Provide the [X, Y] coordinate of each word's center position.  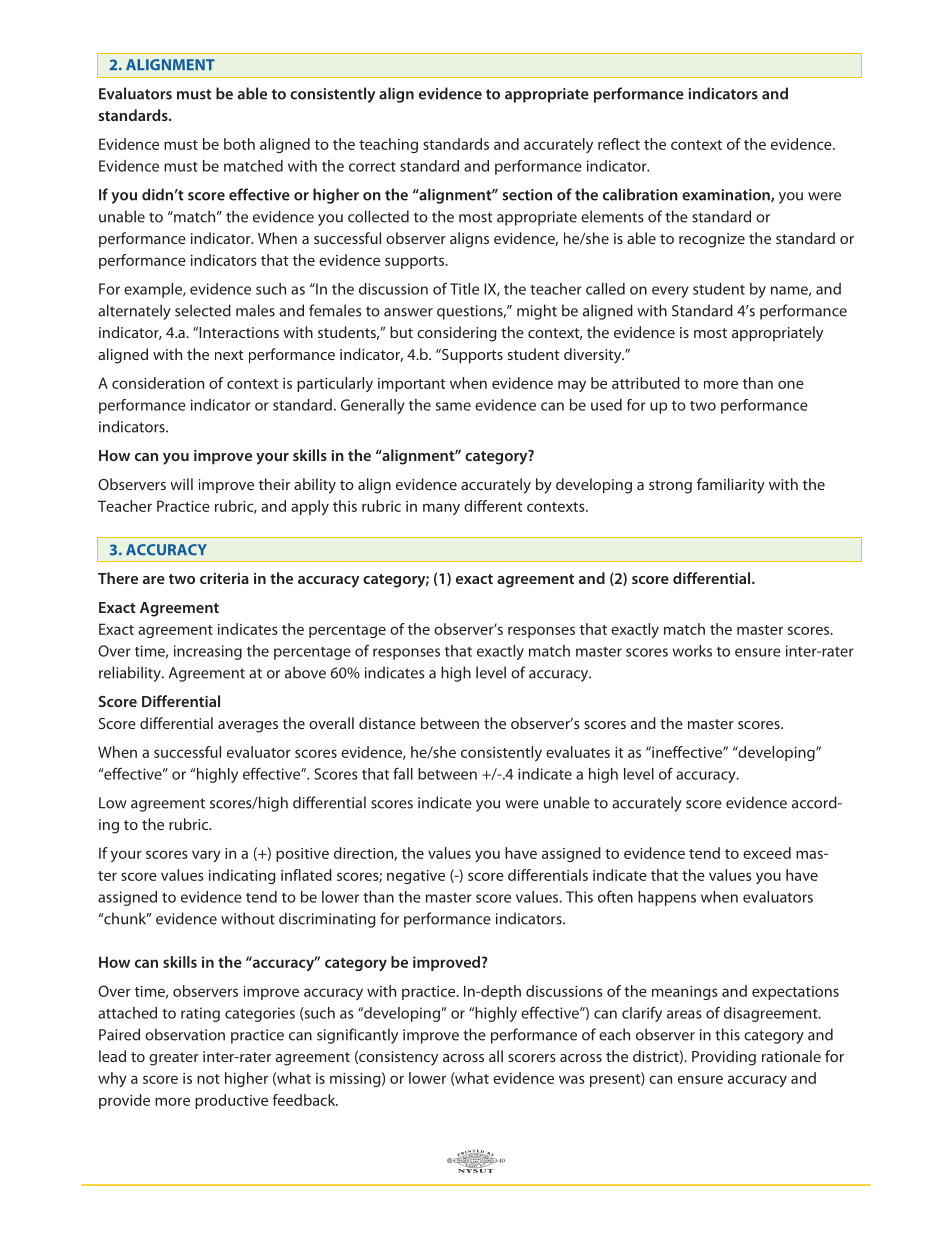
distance [387, 723]
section [527, 195]
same [453, 406]
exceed [767, 853]
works [692, 651]
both [239, 144]
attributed [646, 383]
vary [206, 856]
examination [727, 195]
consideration [158, 383]
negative [416, 877]
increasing [208, 652]
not [208, 1079]
